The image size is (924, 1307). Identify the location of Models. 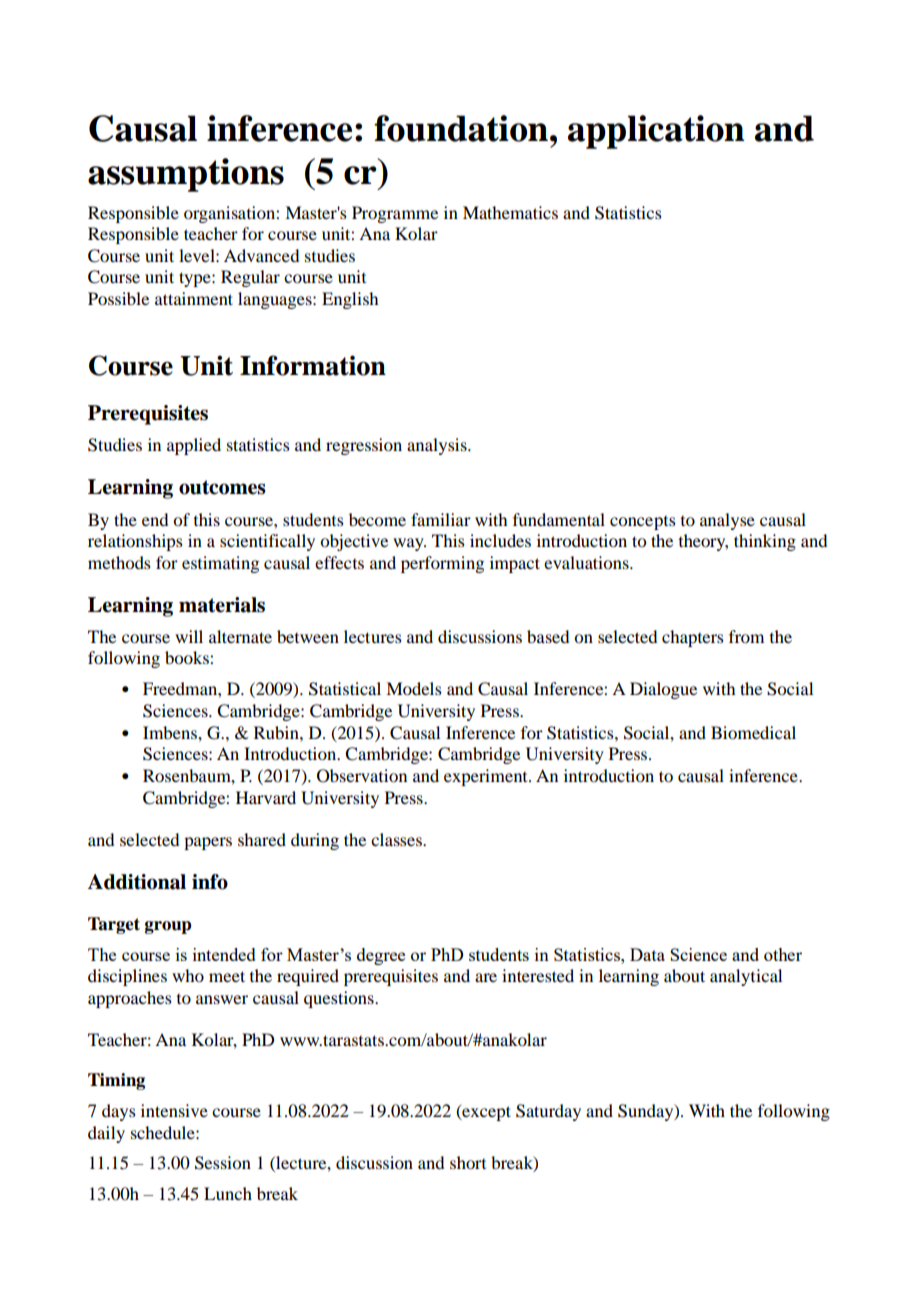
(414, 688).
